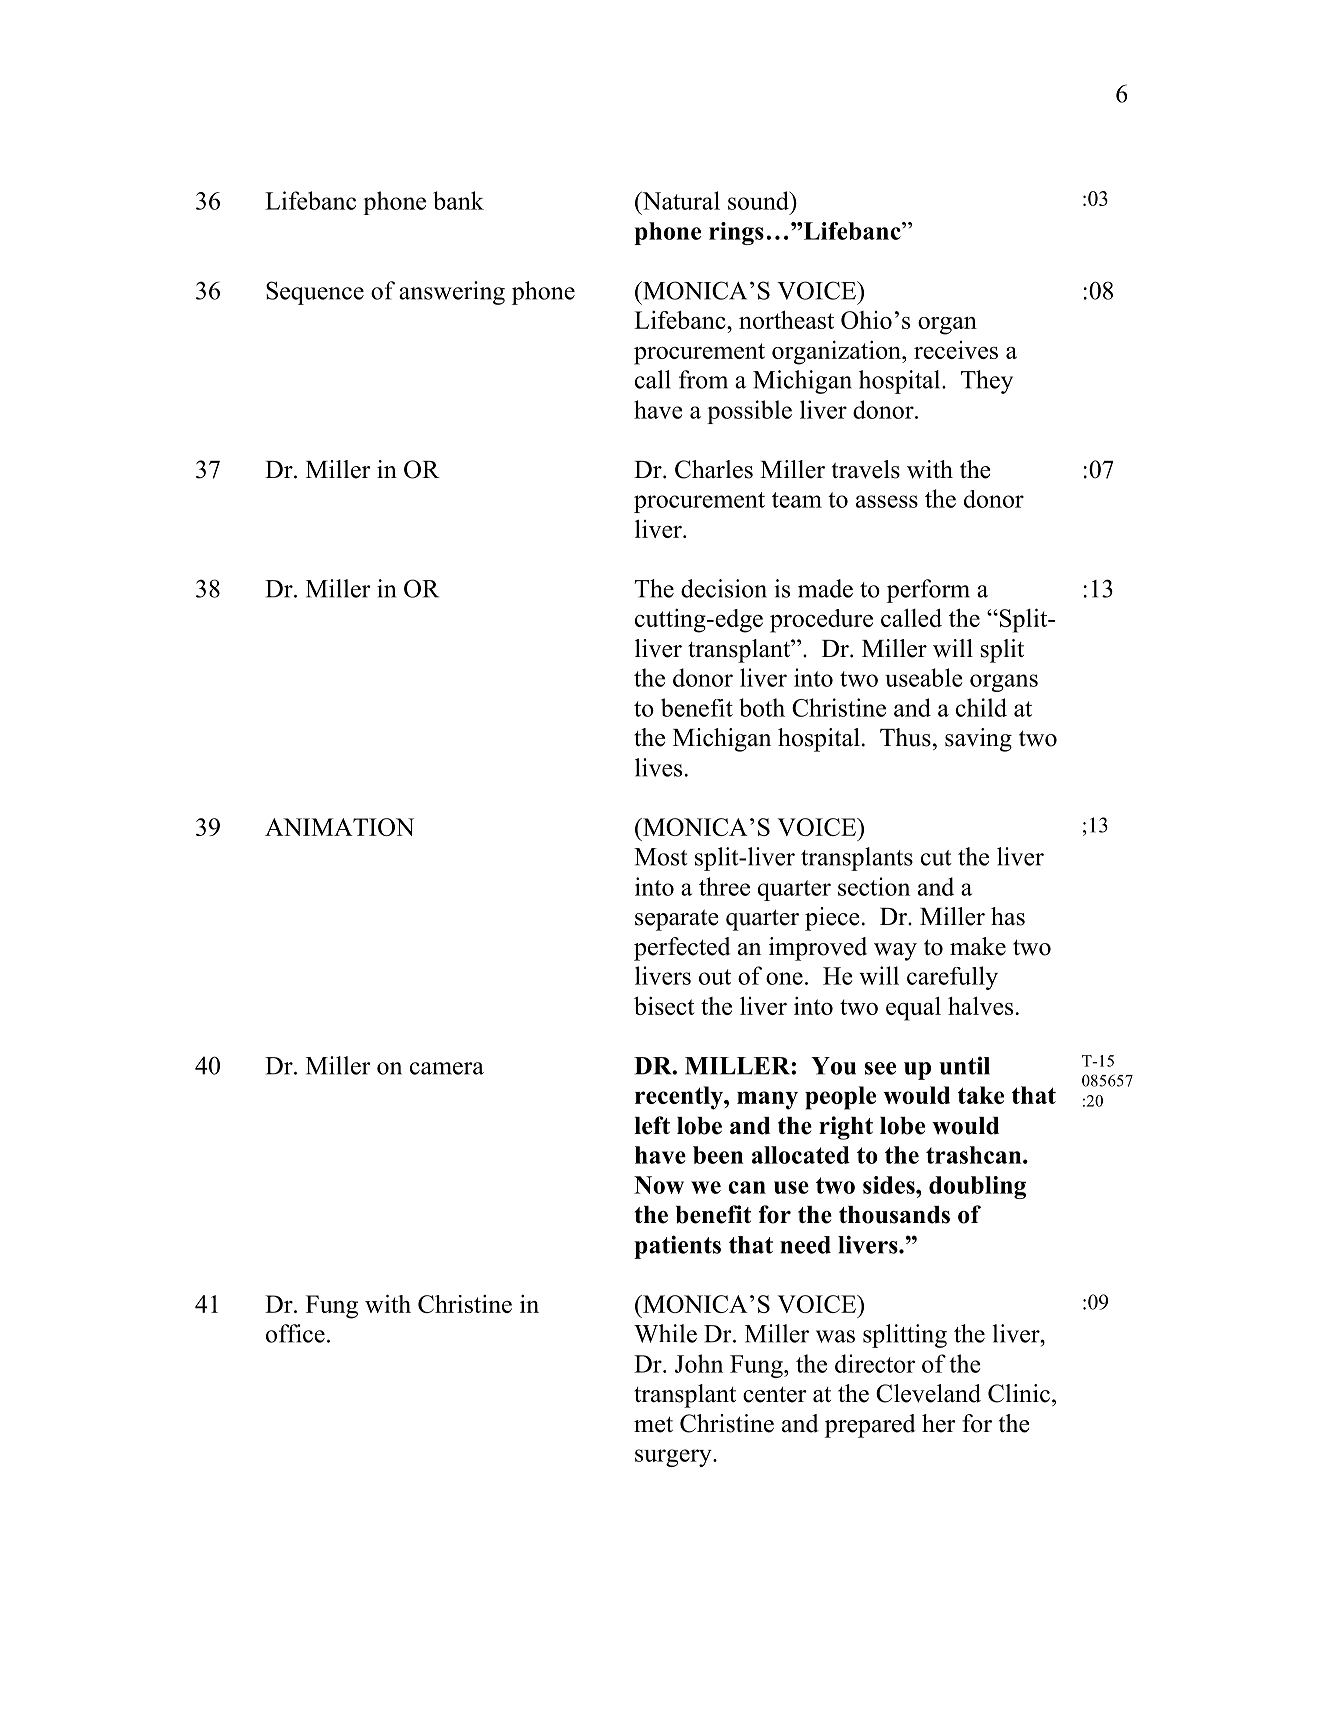 The image size is (1322, 1711). What do you see at coordinates (458, 200) in the page?
I see `bank` at bounding box center [458, 200].
